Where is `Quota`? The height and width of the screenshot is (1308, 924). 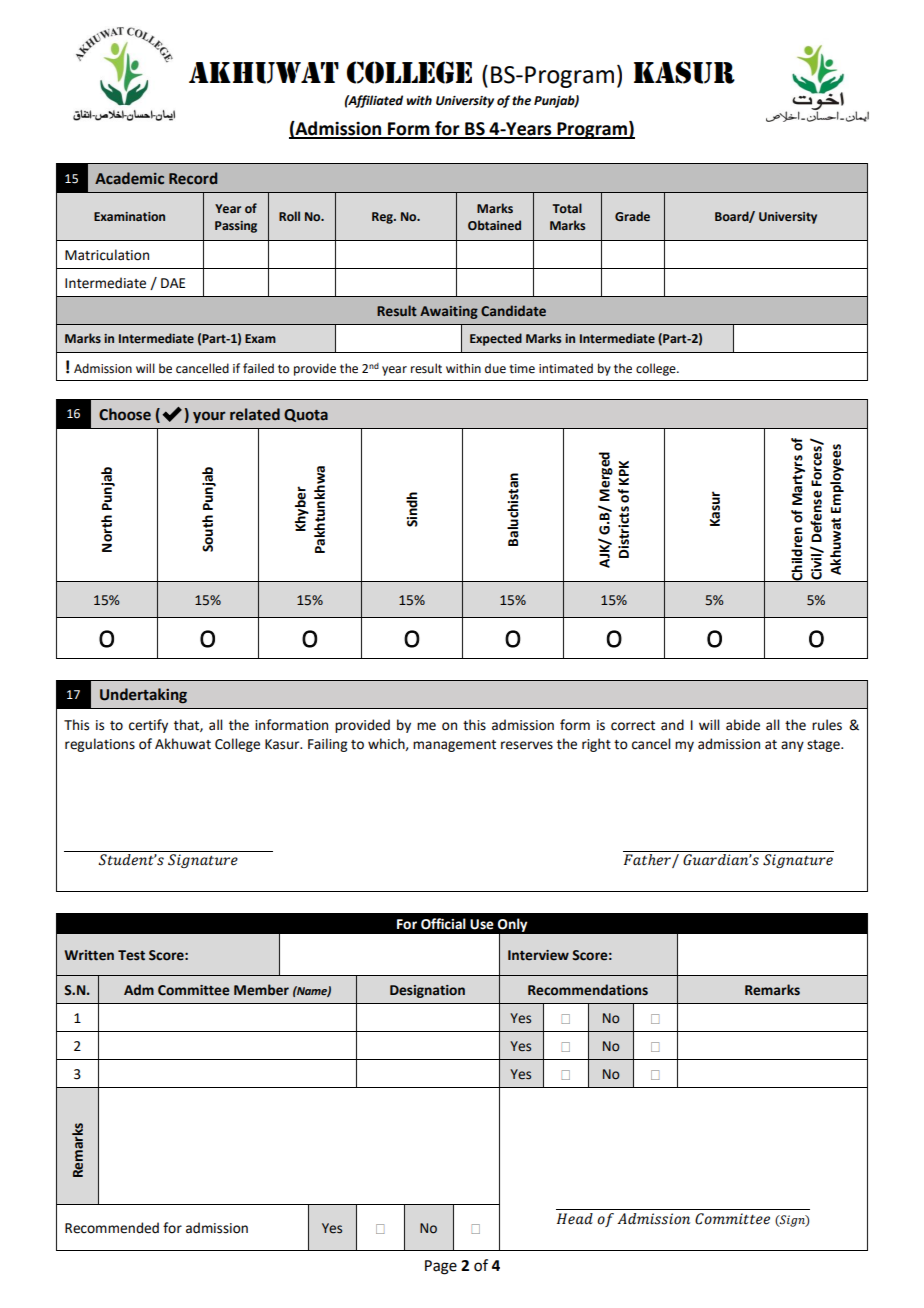 Quota is located at coordinates (306, 415).
